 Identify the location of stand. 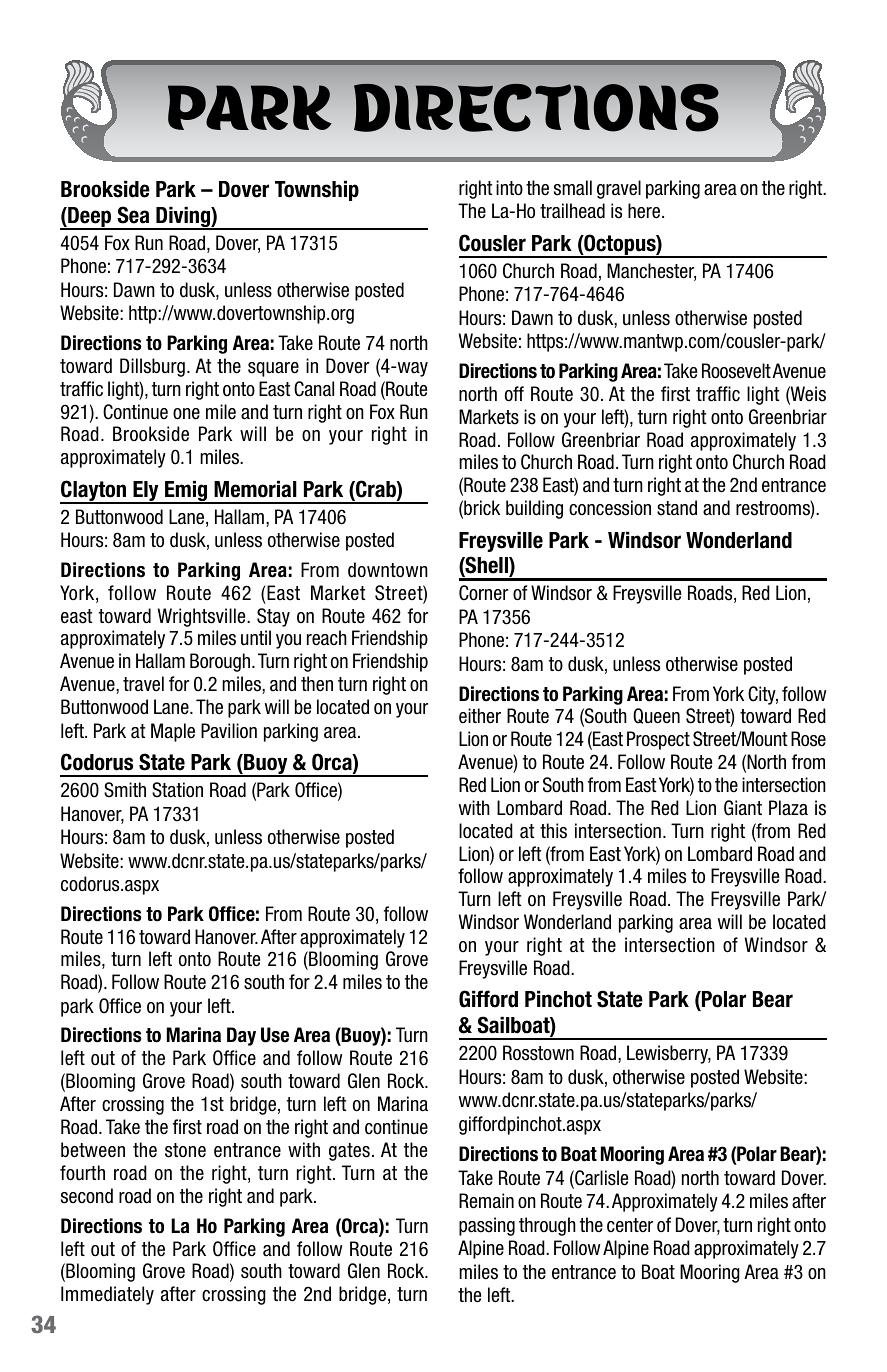
(677, 508).
